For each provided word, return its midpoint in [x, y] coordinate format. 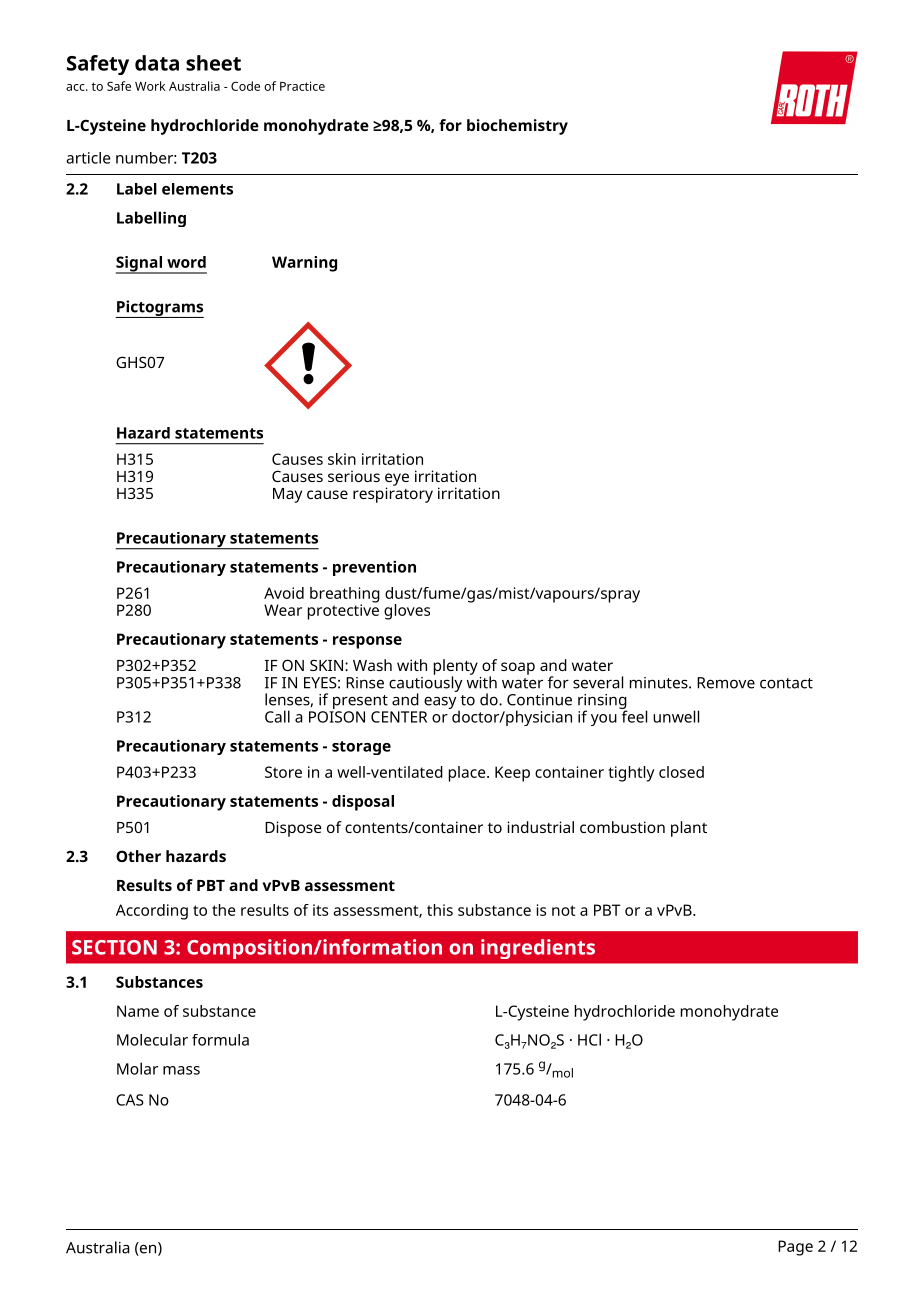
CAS [130, 1100]
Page [795, 1248]
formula [220, 1040]
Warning [304, 264]
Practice [302, 86]
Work [150, 86]
